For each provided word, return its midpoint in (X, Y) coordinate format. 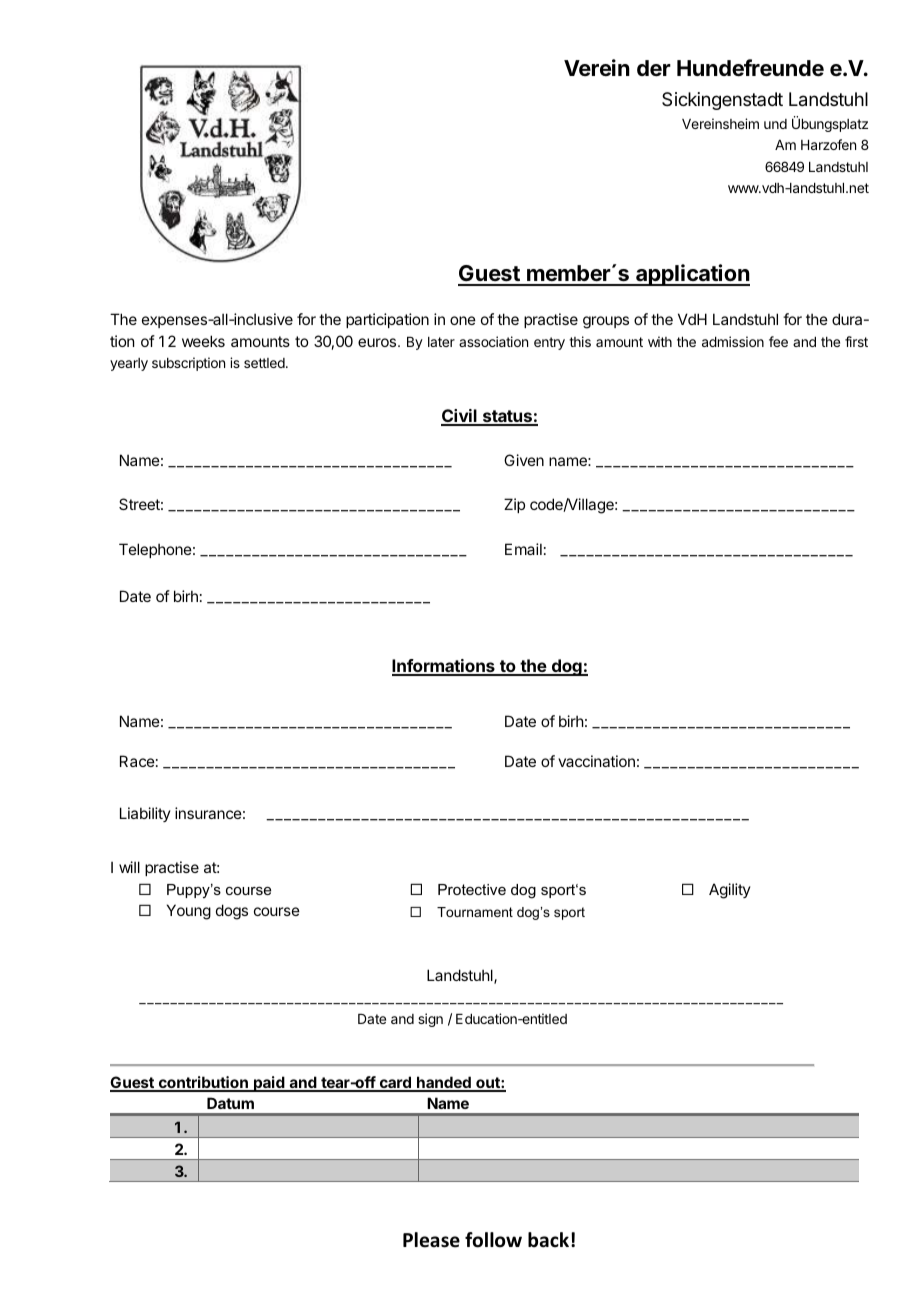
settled (265, 363)
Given (524, 460)
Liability (145, 814)
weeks (203, 341)
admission (733, 341)
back (550, 1240)
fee (778, 341)
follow (493, 1240)
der (654, 68)
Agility (730, 891)
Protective (472, 889)
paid (269, 1084)
